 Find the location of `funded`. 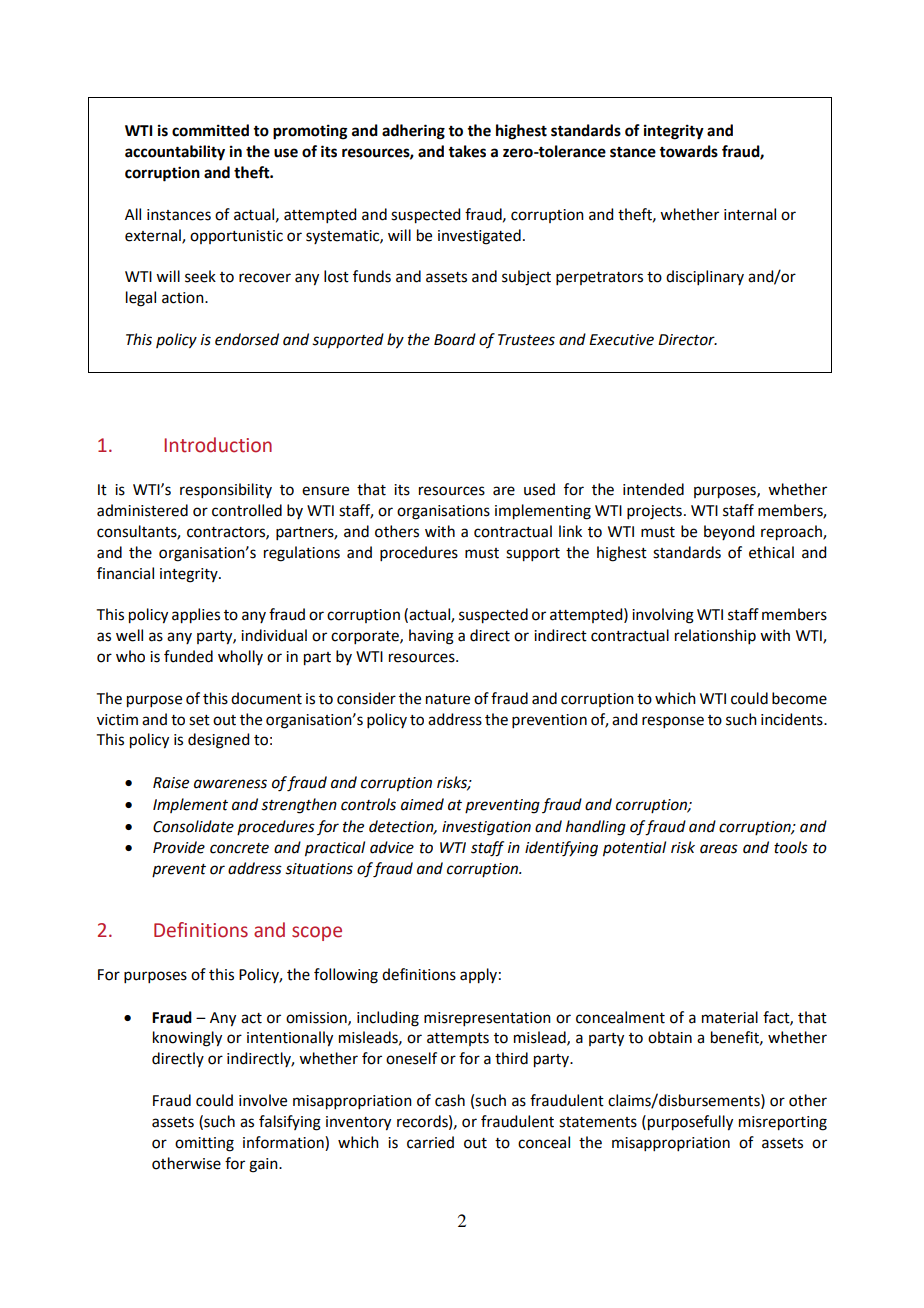

funded is located at coordinates (188, 656).
